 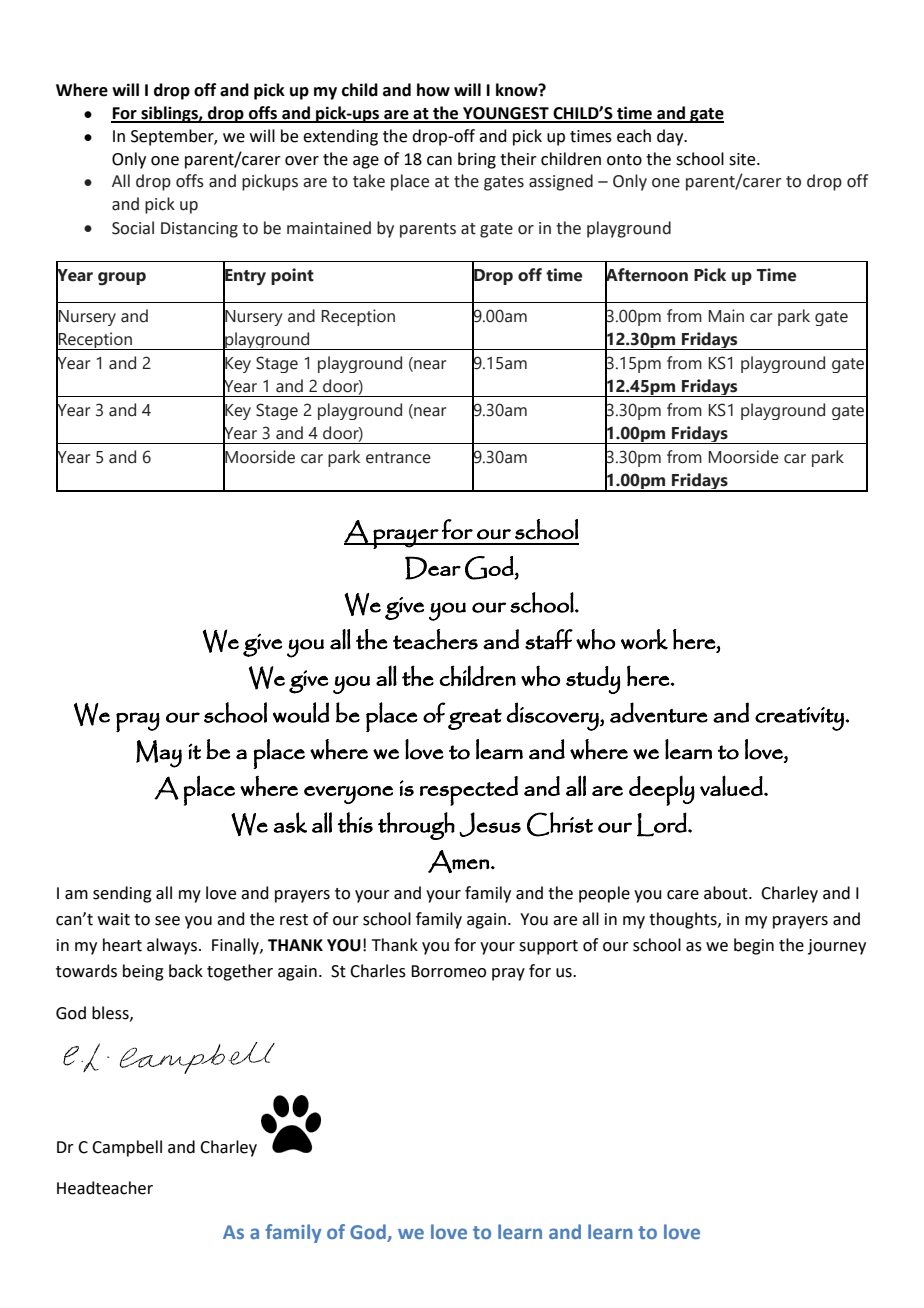 I want to click on YOUNGEST, so click(x=506, y=114).
